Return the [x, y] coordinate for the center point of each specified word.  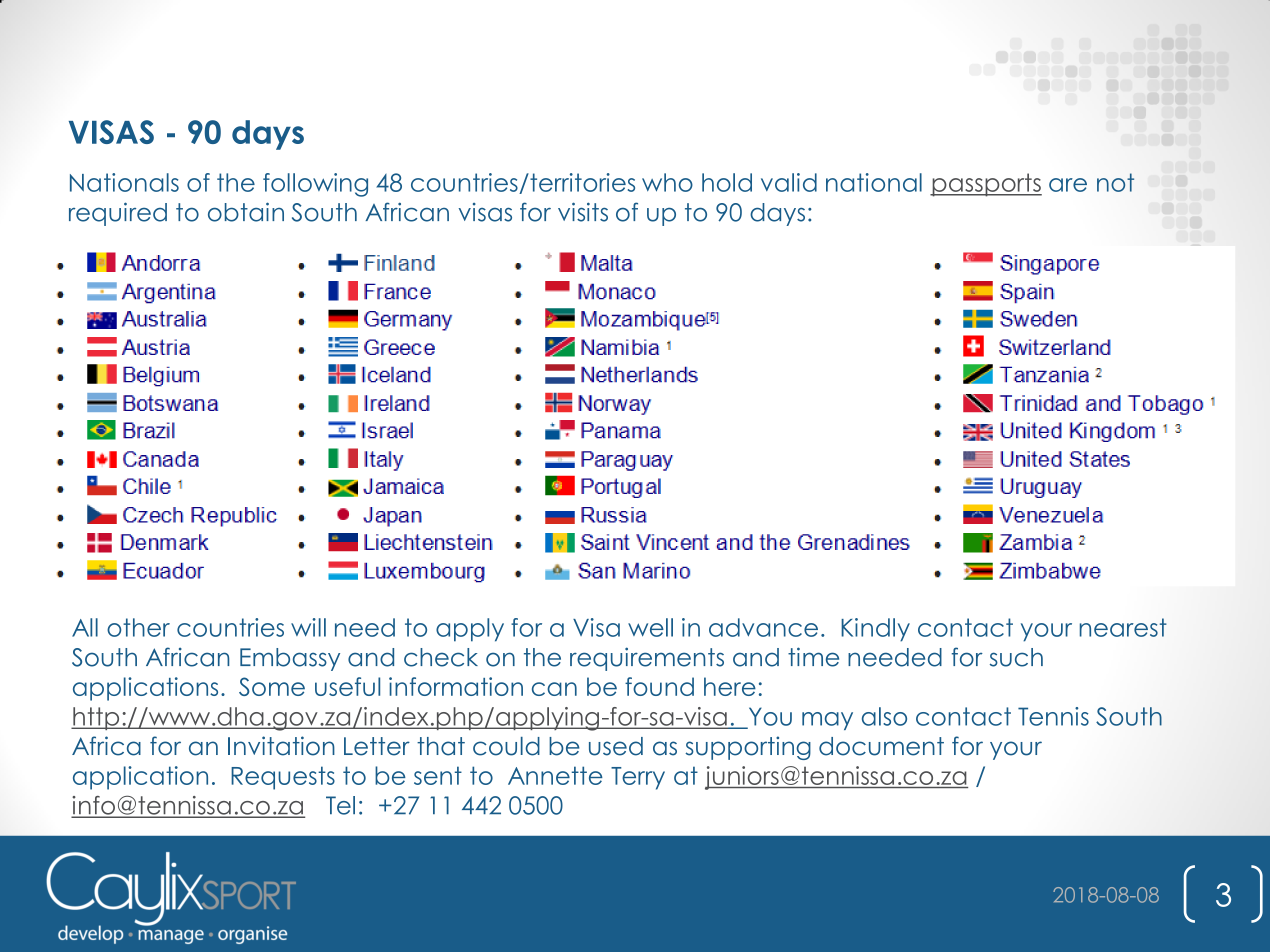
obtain [246, 212]
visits [583, 212]
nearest [1123, 627]
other [138, 627]
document [881, 746]
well [650, 627]
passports [986, 185]
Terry [638, 778]
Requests [283, 778]
